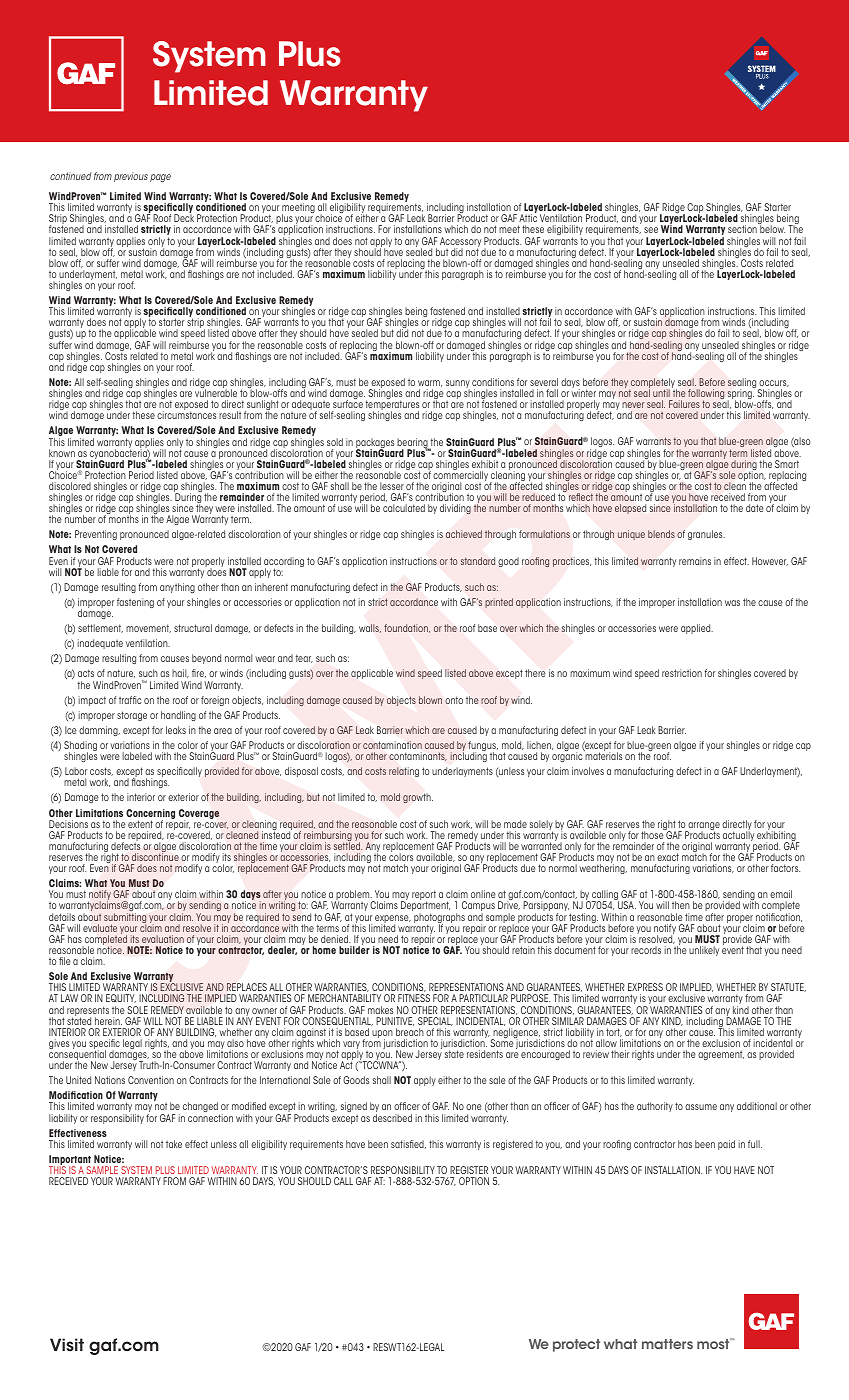 This screenshot has height=1400, width=849. What do you see at coordinates (418, 756) in the screenshot?
I see `contaminants` at bounding box center [418, 756].
